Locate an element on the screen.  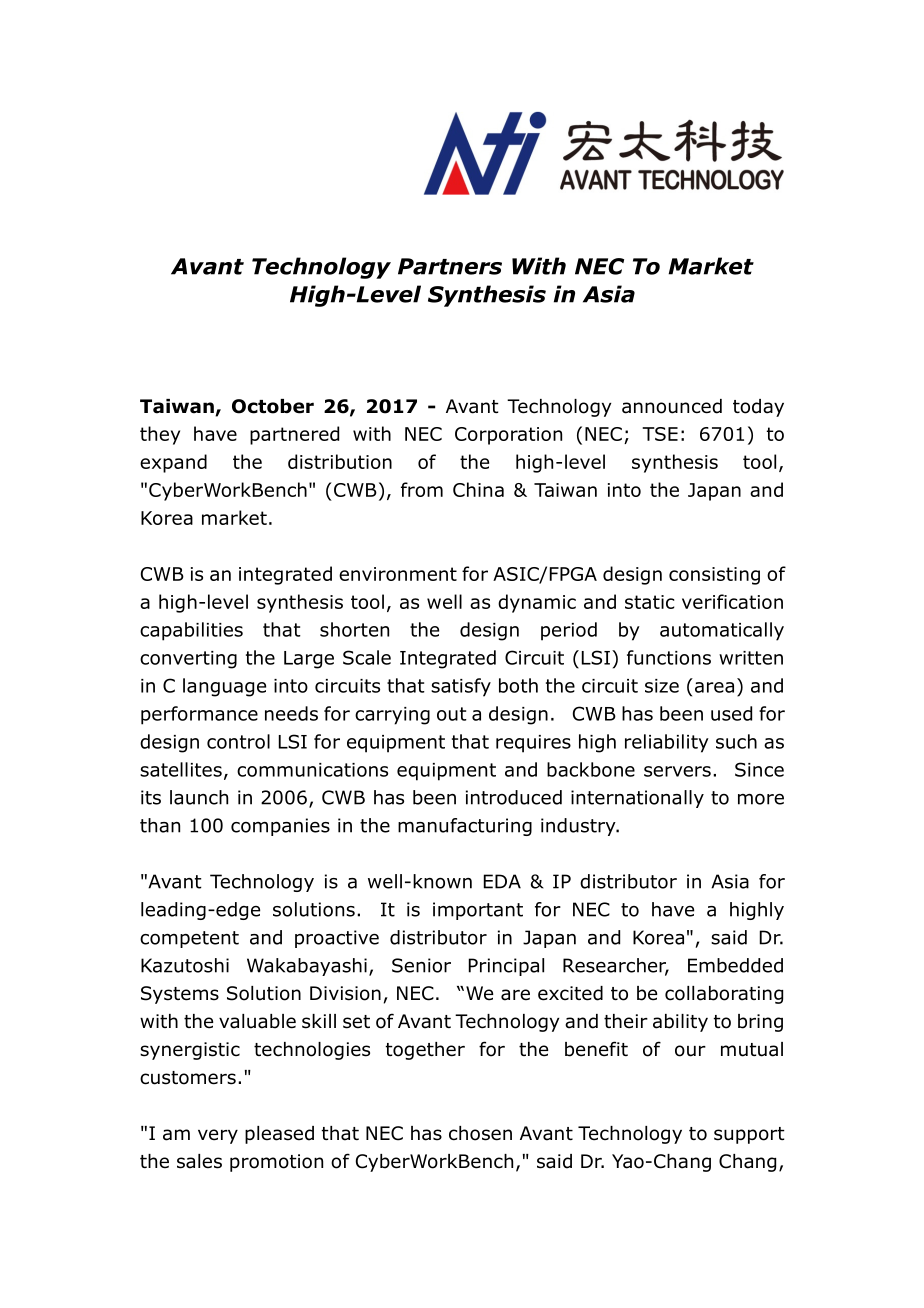
TSE is located at coordinates (660, 434).
